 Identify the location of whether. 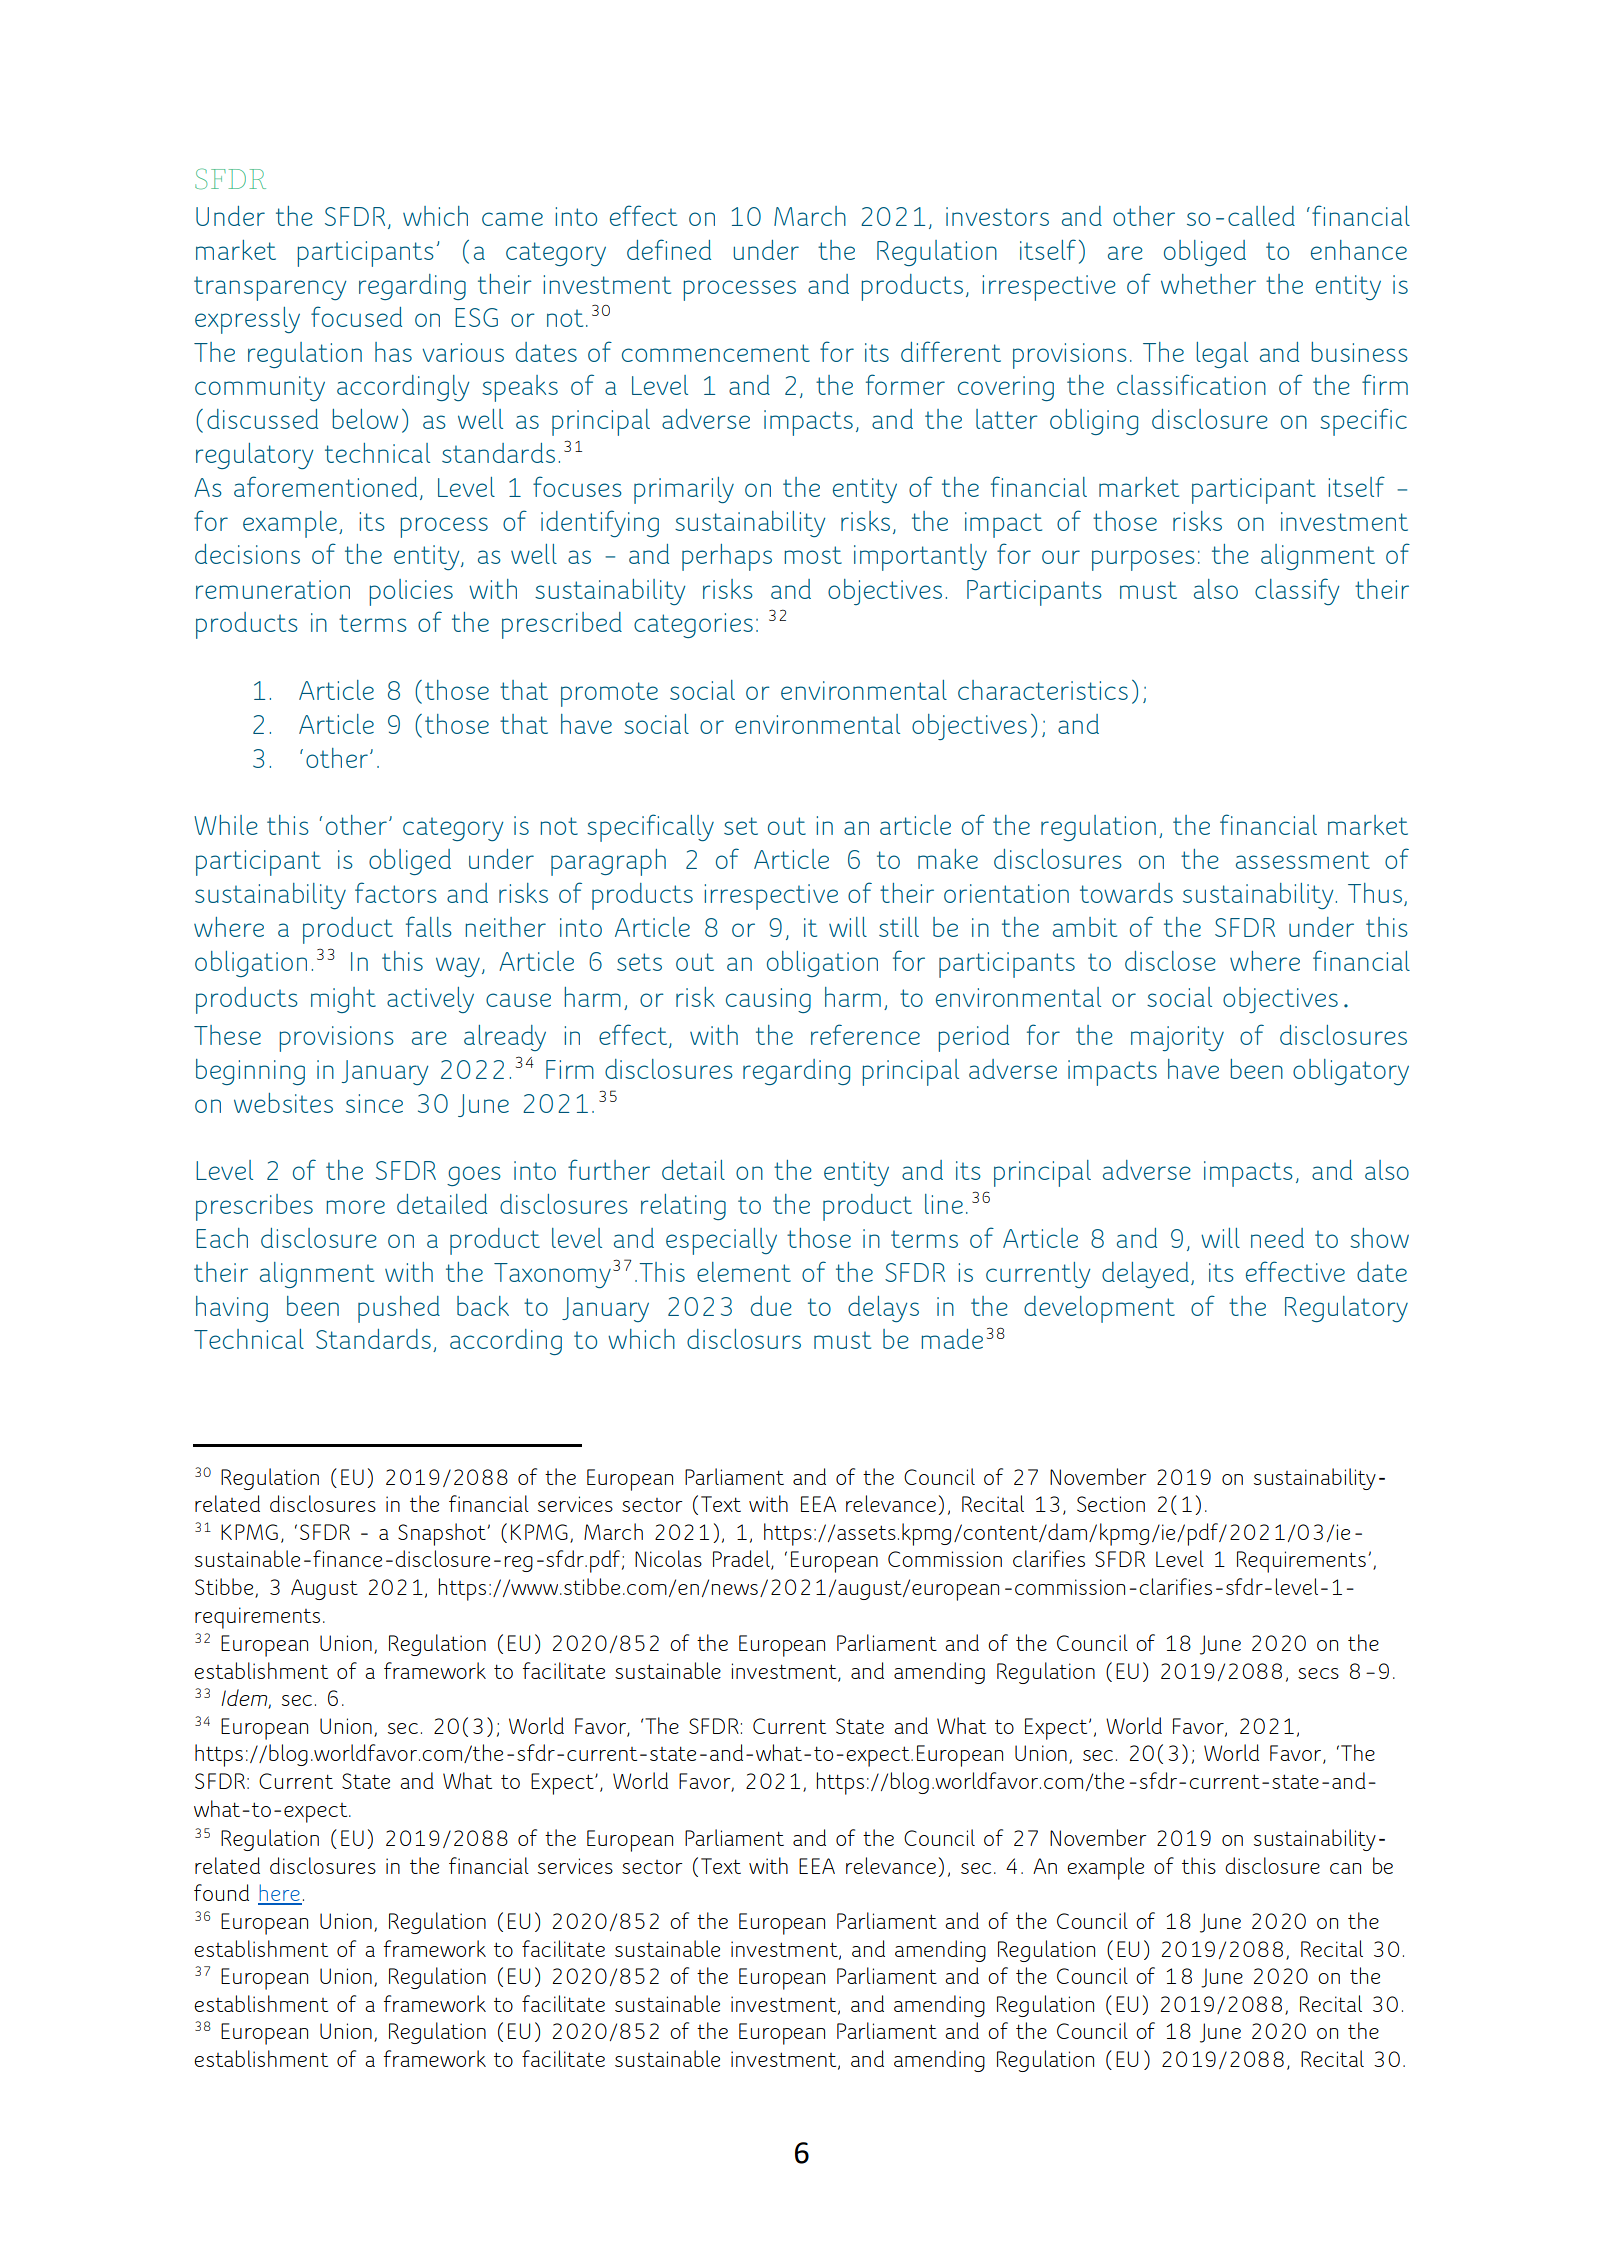
(1208, 284).
